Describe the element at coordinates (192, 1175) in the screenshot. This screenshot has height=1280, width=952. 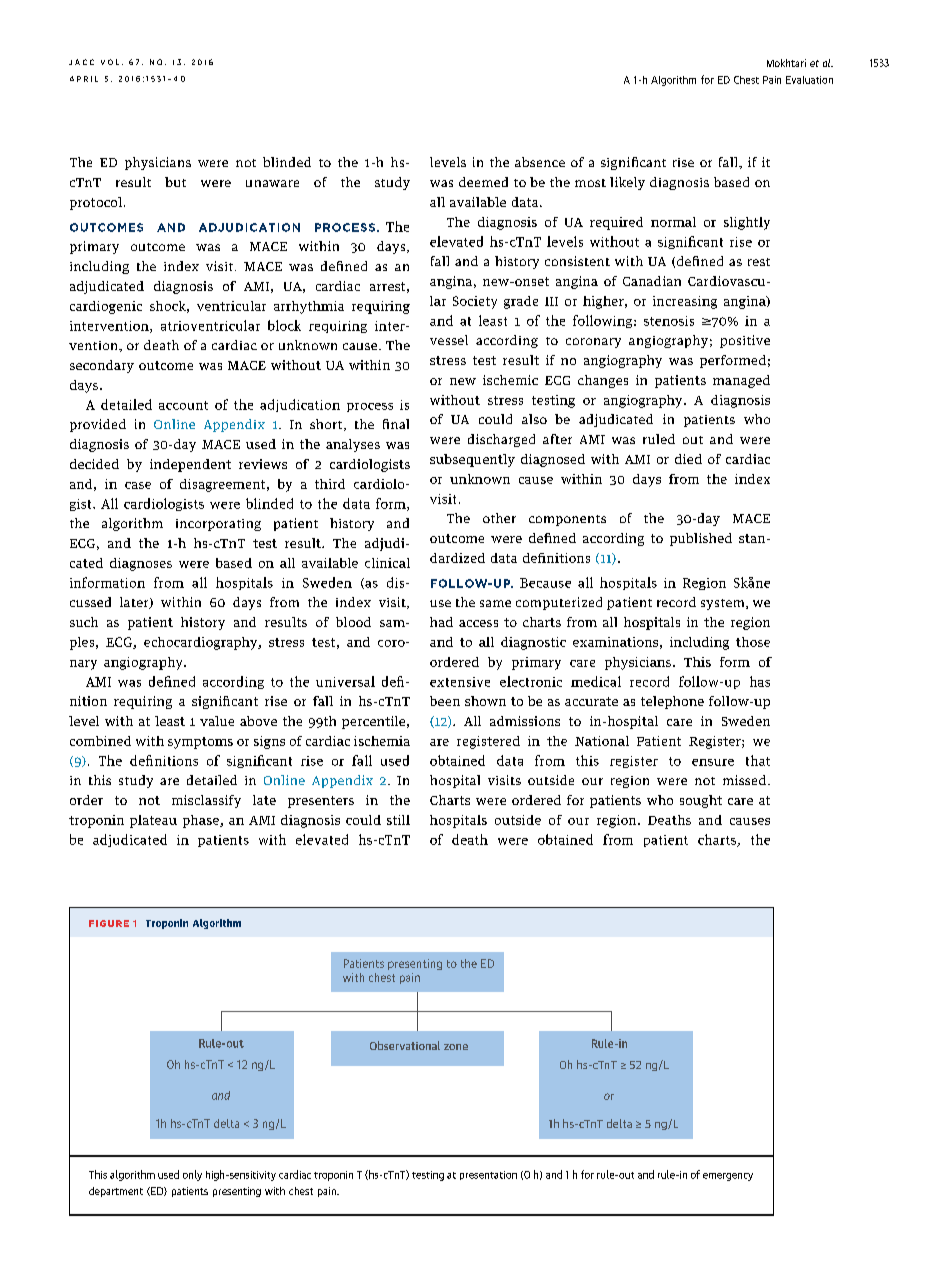
I see `only` at that location.
